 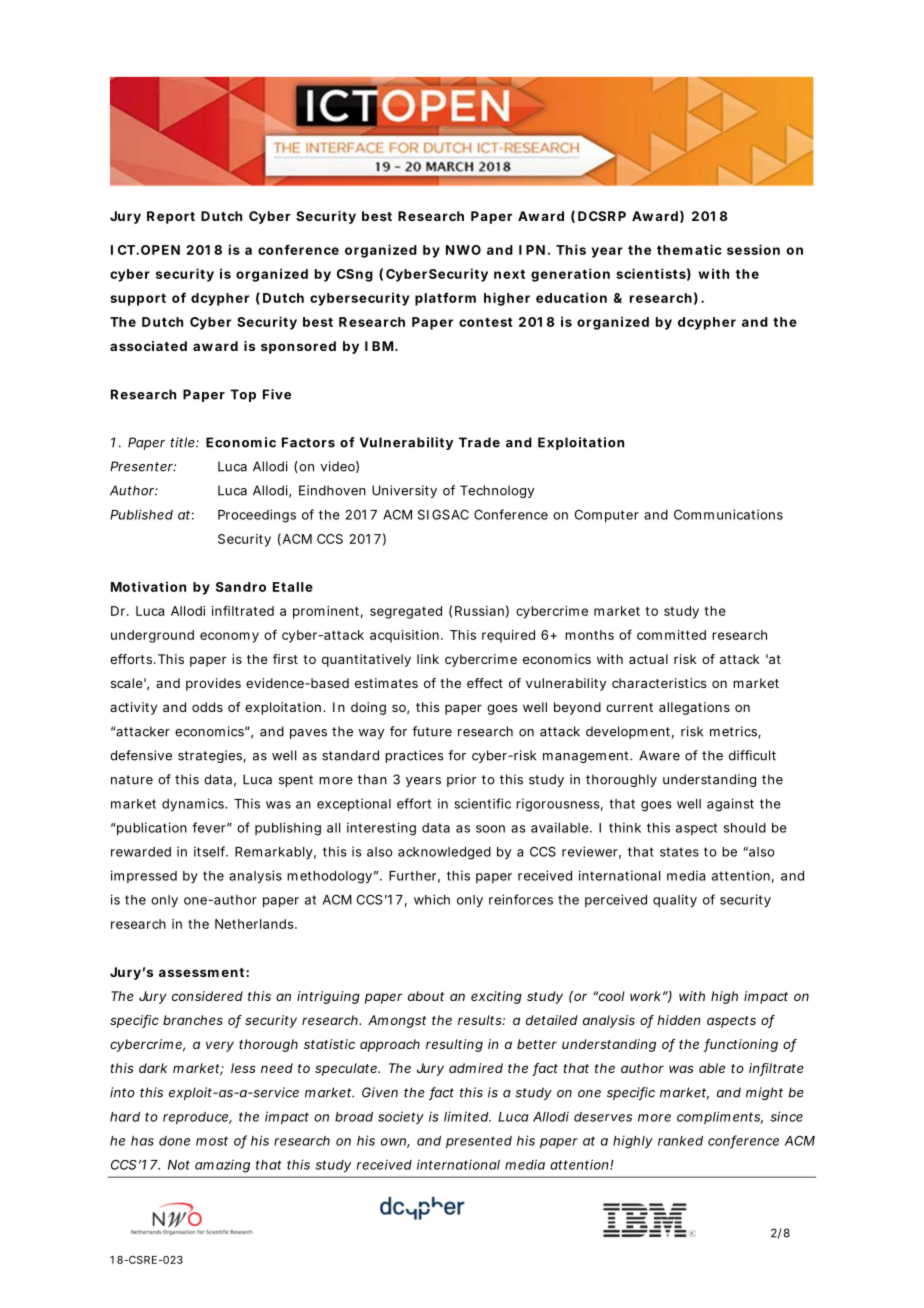 I want to click on Netherlands, so click(x=254, y=924).
